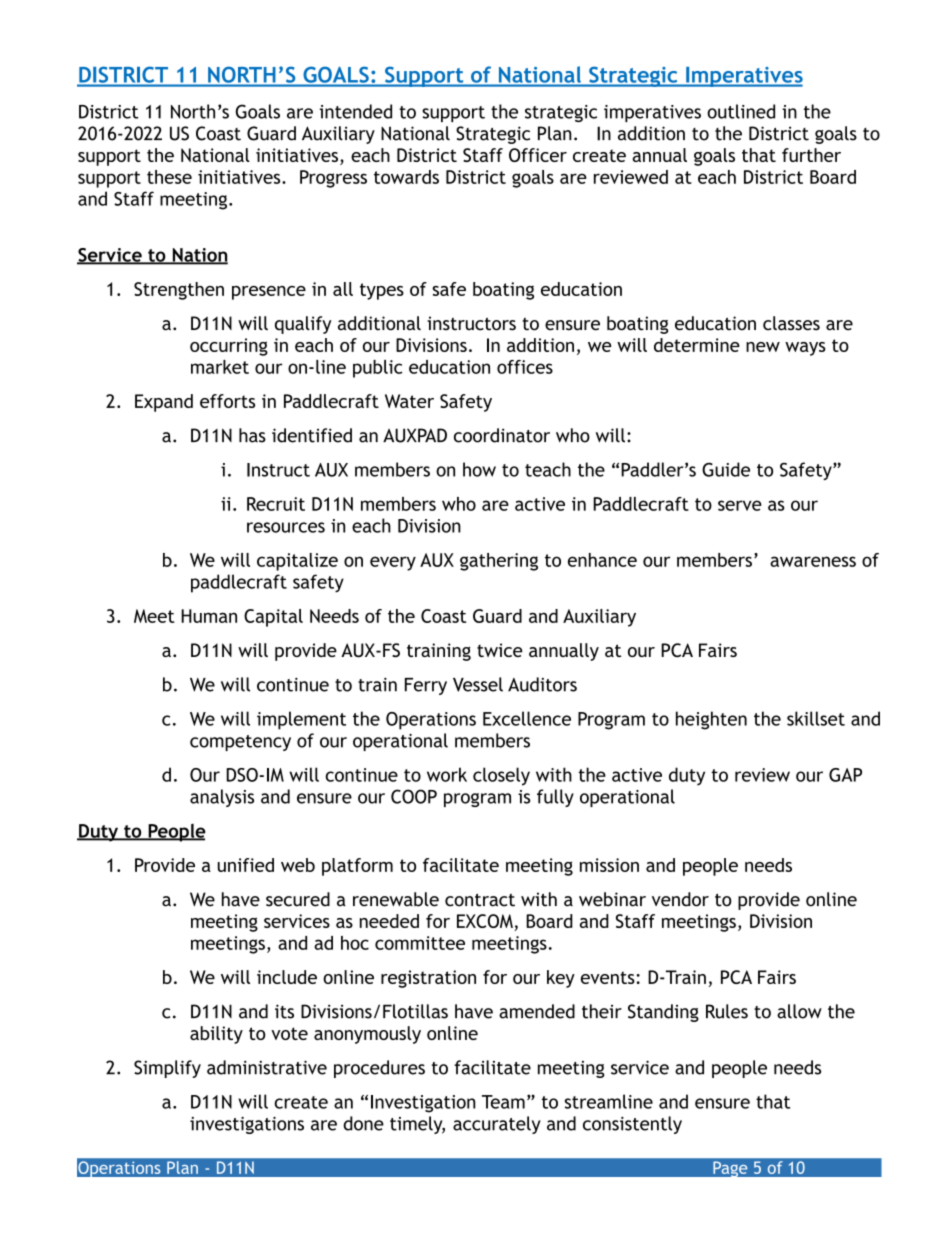 The image size is (952, 1233). What do you see at coordinates (267, 1067) in the screenshot?
I see `administrative` at bounding box center [267, 1067].
